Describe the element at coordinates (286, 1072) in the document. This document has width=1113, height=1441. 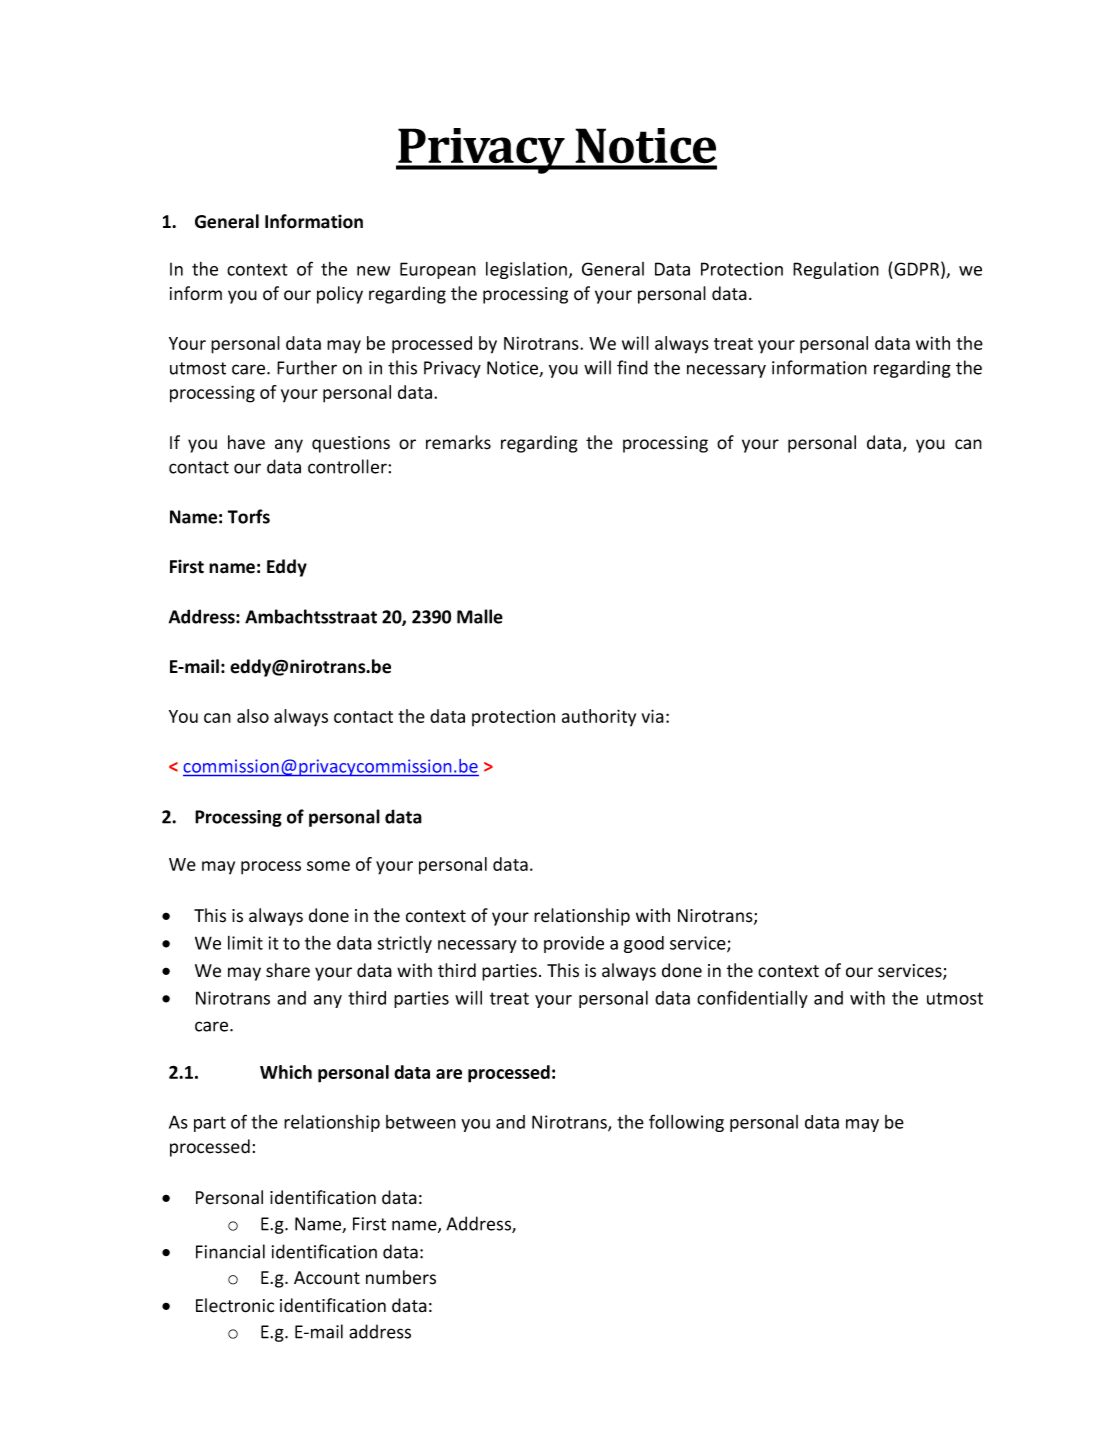
I see `Which` at that location.
